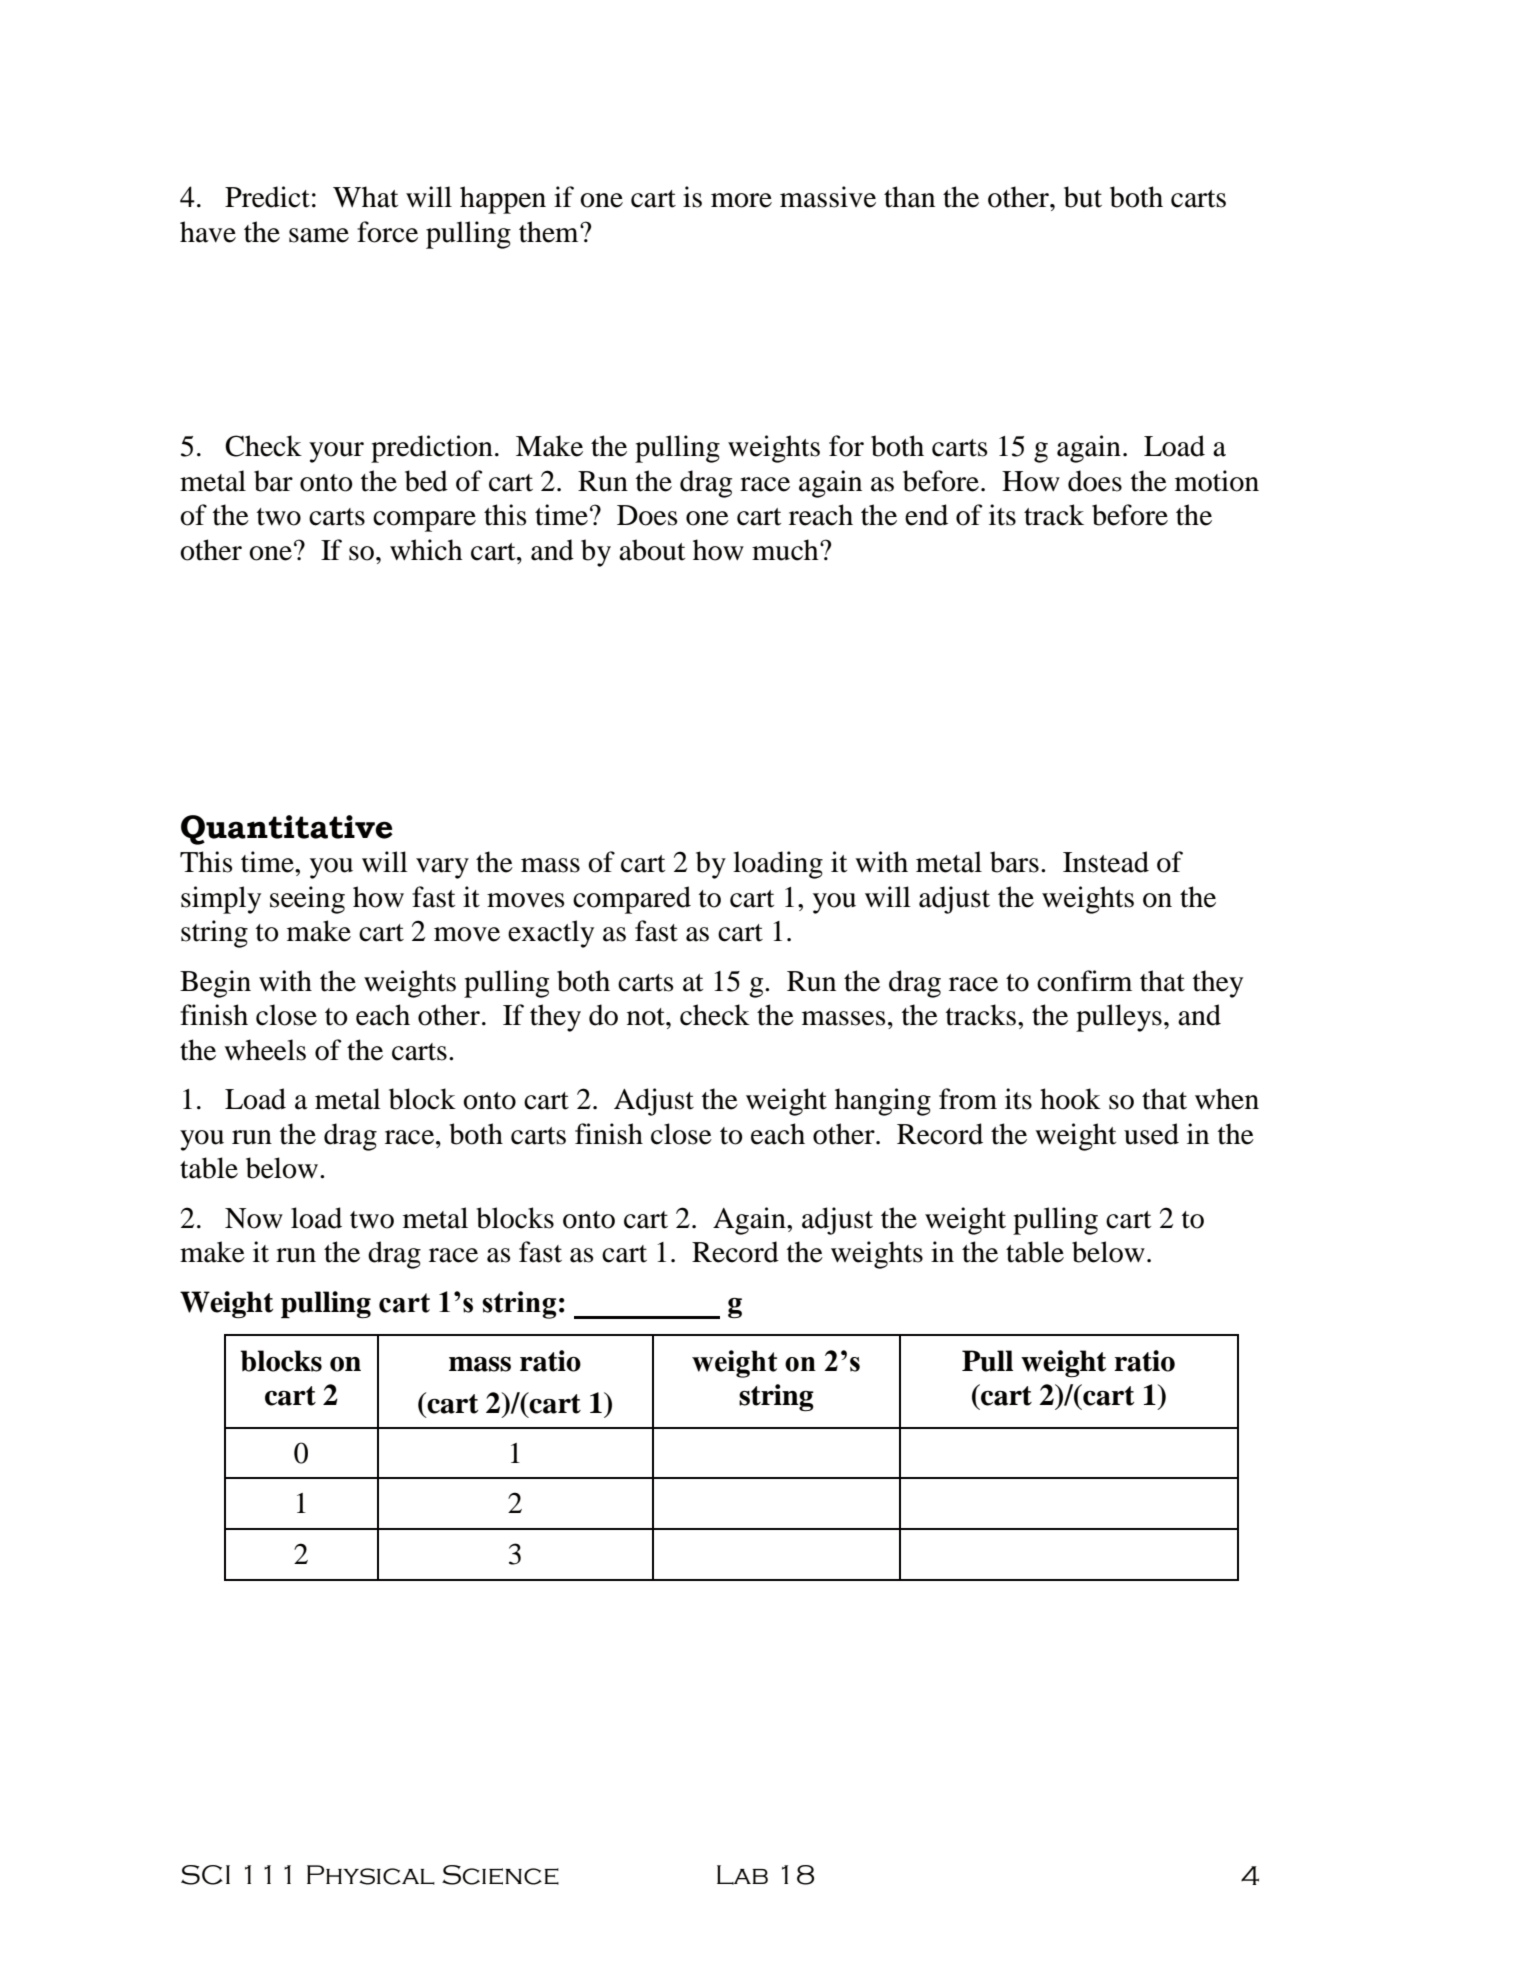 The height and width of the screenshot is (1980, 1530). What do you see at coordinates (254, 1218) in the screenshot?
I see `Now` at bounding box center [254, 1218].
